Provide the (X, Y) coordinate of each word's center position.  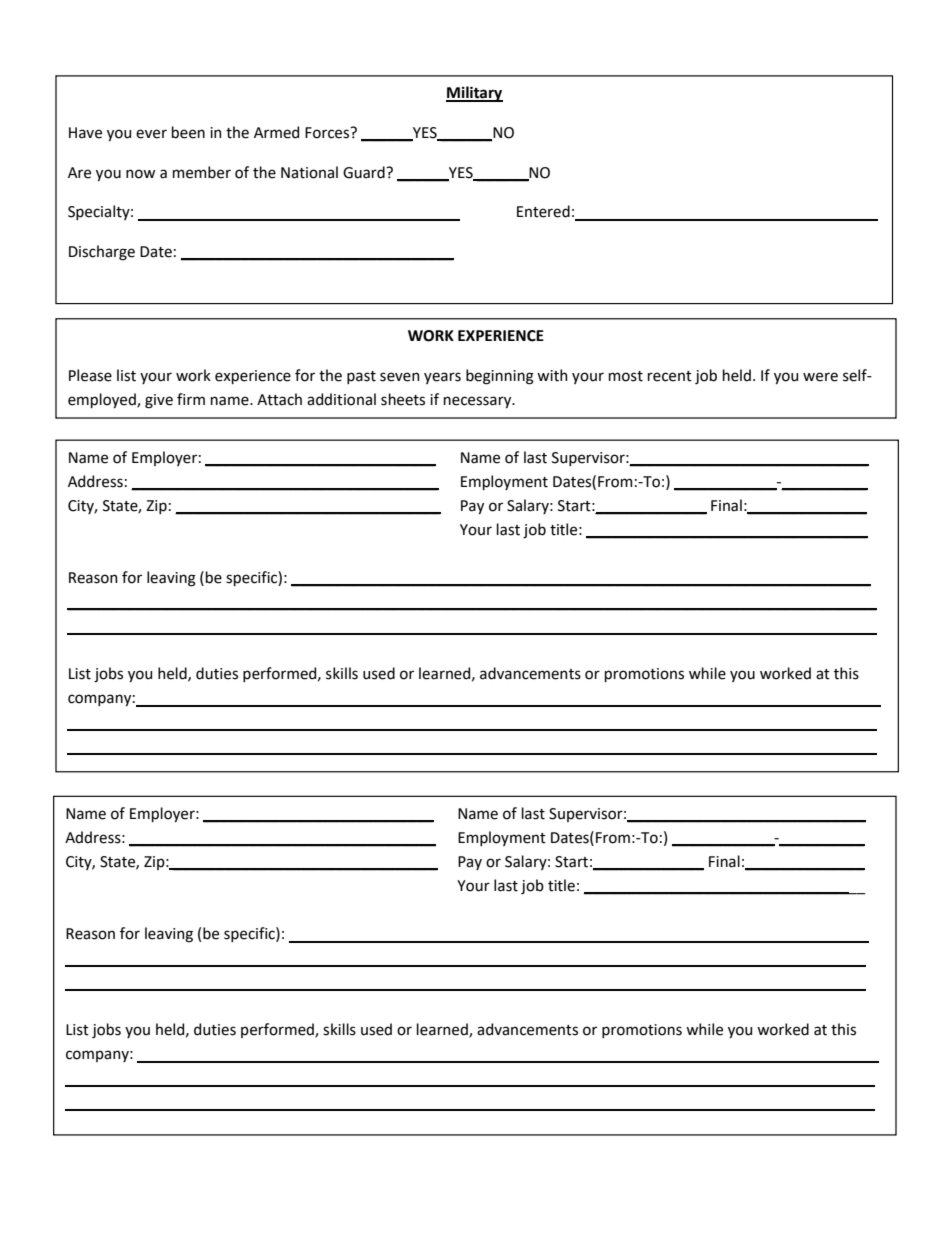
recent (670, 376)
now (140, 174)
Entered (543, 211)
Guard (365, 172)
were (820, 377)
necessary (479, 402)
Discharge (102, 253)
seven (400, 377)
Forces (328, 133)
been (188, 132)
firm (191, 399)
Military (474, 94)
